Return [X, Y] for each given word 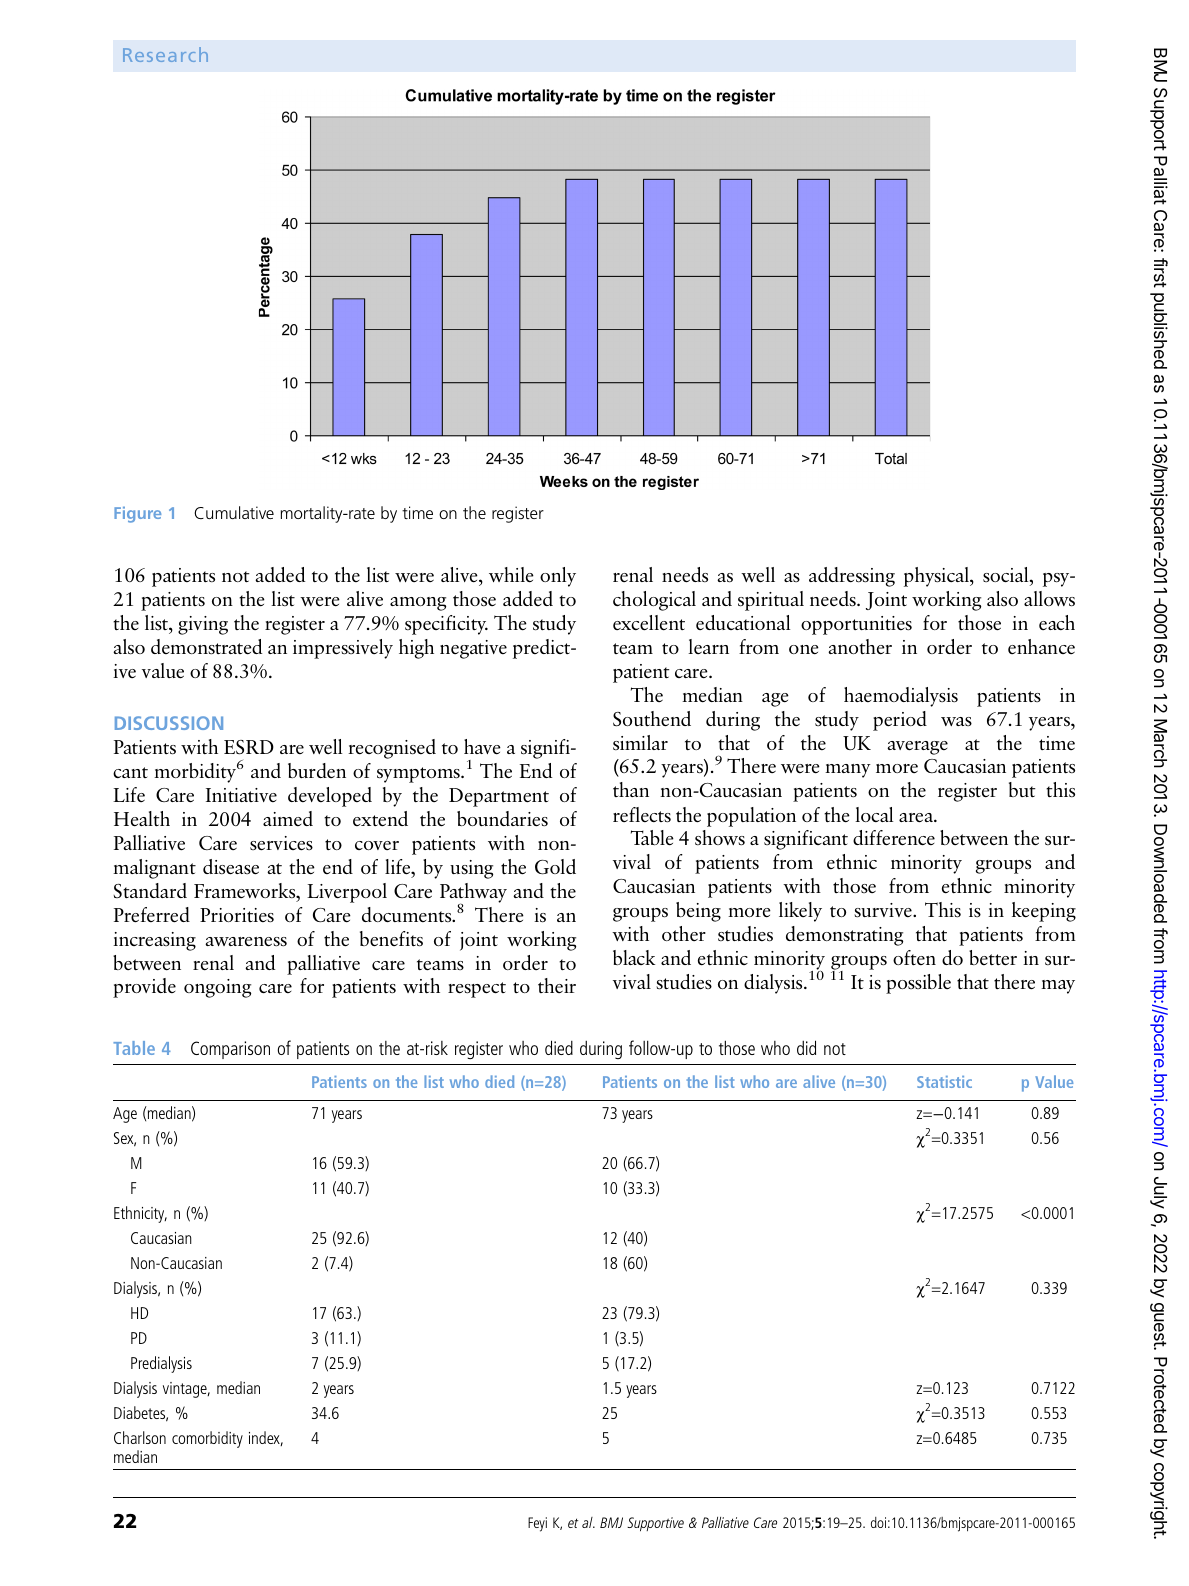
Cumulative [234, 512]
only [558, 577]
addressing [852, 577]
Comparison [230, 1050]
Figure [137, 515]
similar [640, 742]
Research [165, 54]
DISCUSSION [169, 723]
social [1007, 574]
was [956, 721]
